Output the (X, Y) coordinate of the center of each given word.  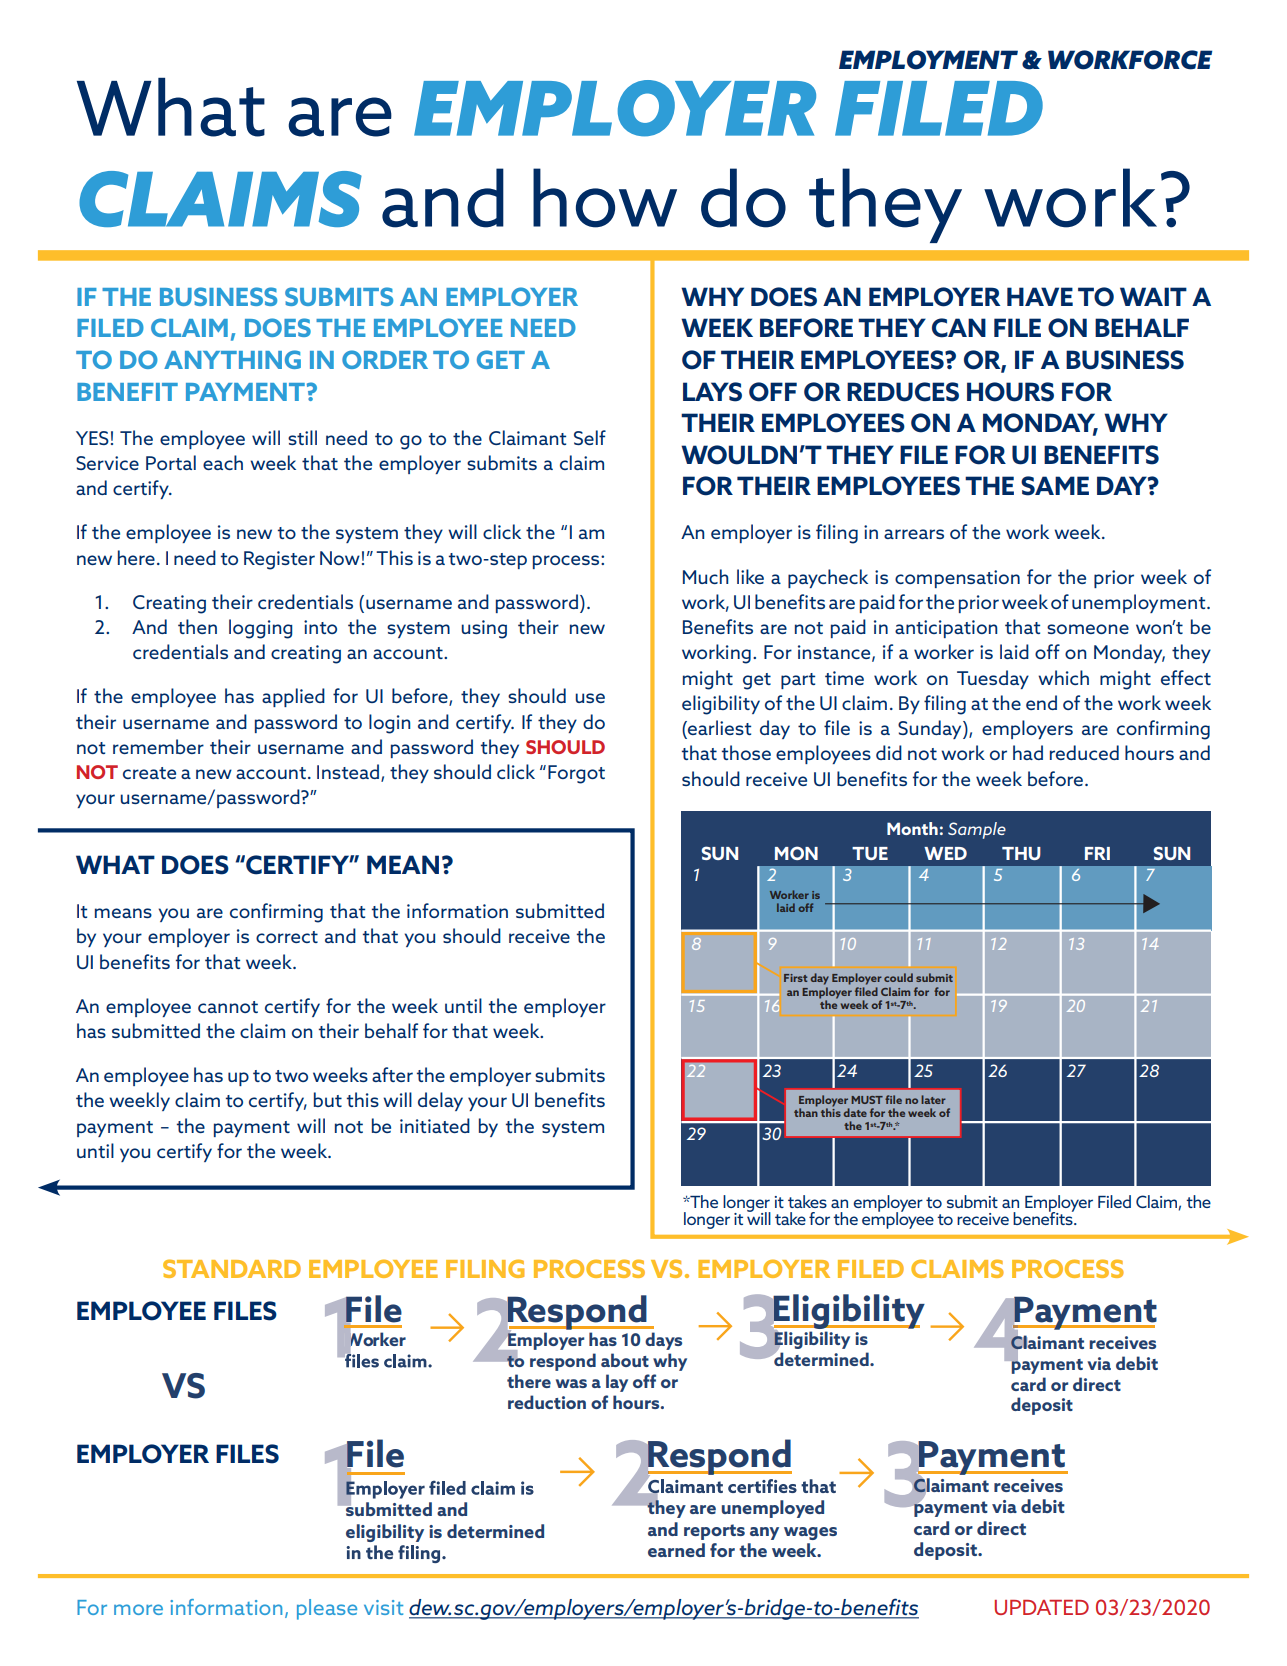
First (795, 978)
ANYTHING (232, 359)
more (138, 1609)
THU (1021, 853)
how (605, 198)
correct (287, 937)
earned (676, 1550)
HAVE (1040, 296)
